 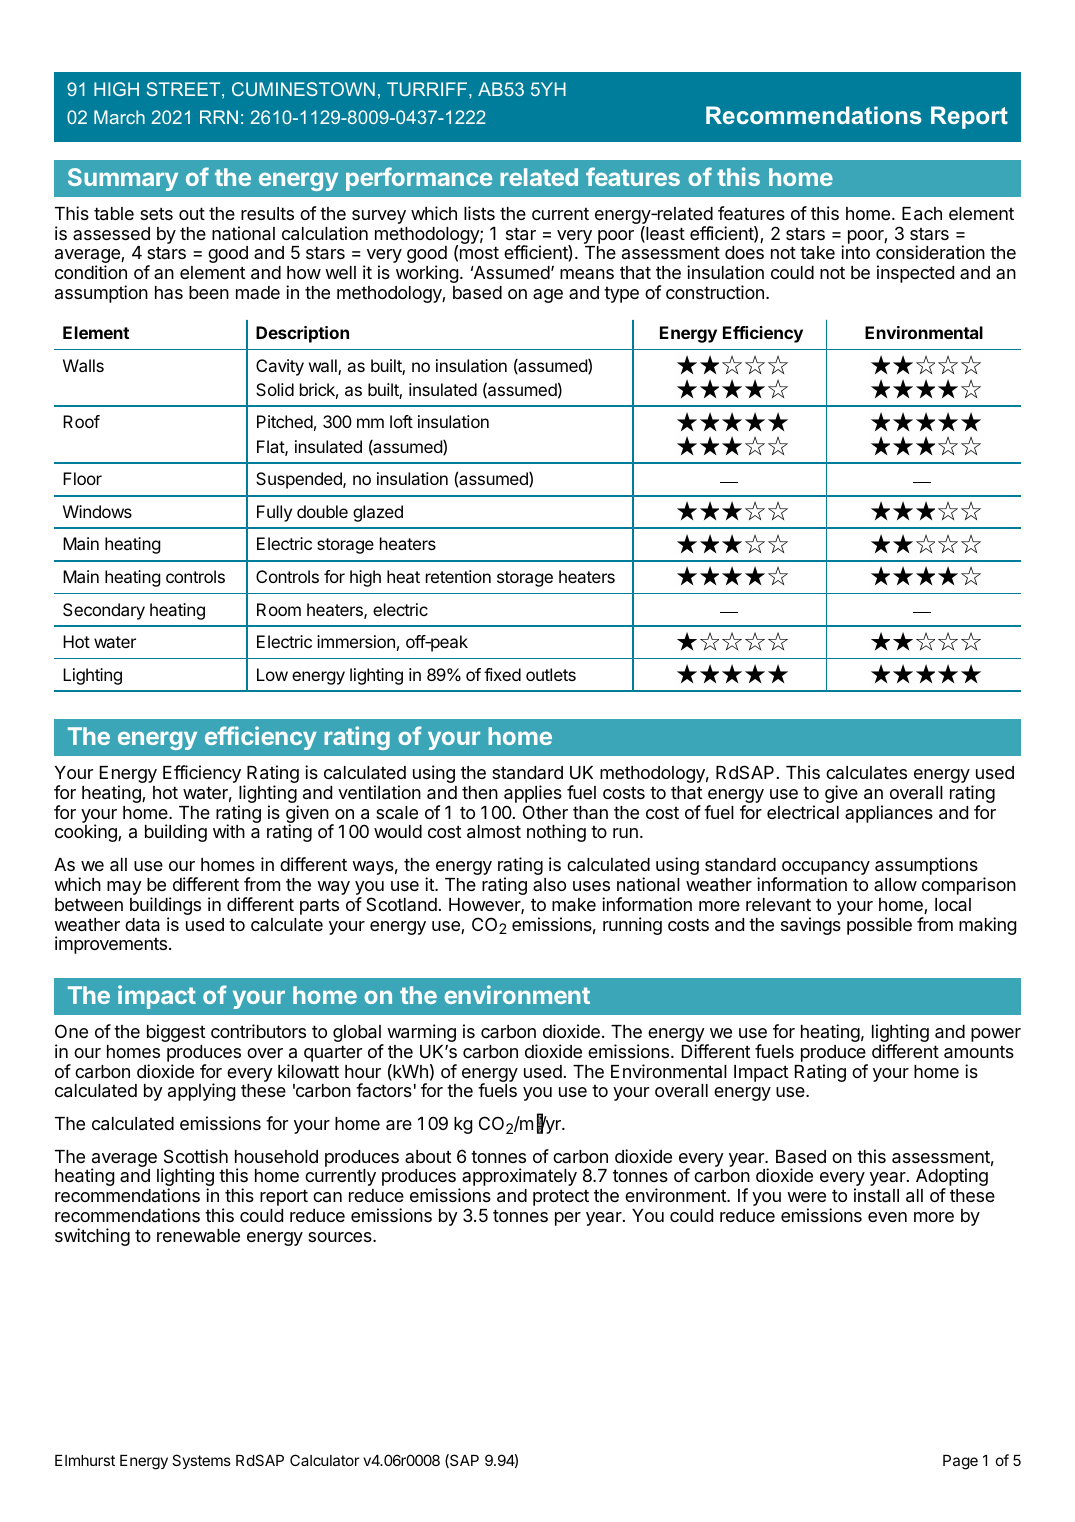 I want to click on Systems, so click(x=201, y=1461).
